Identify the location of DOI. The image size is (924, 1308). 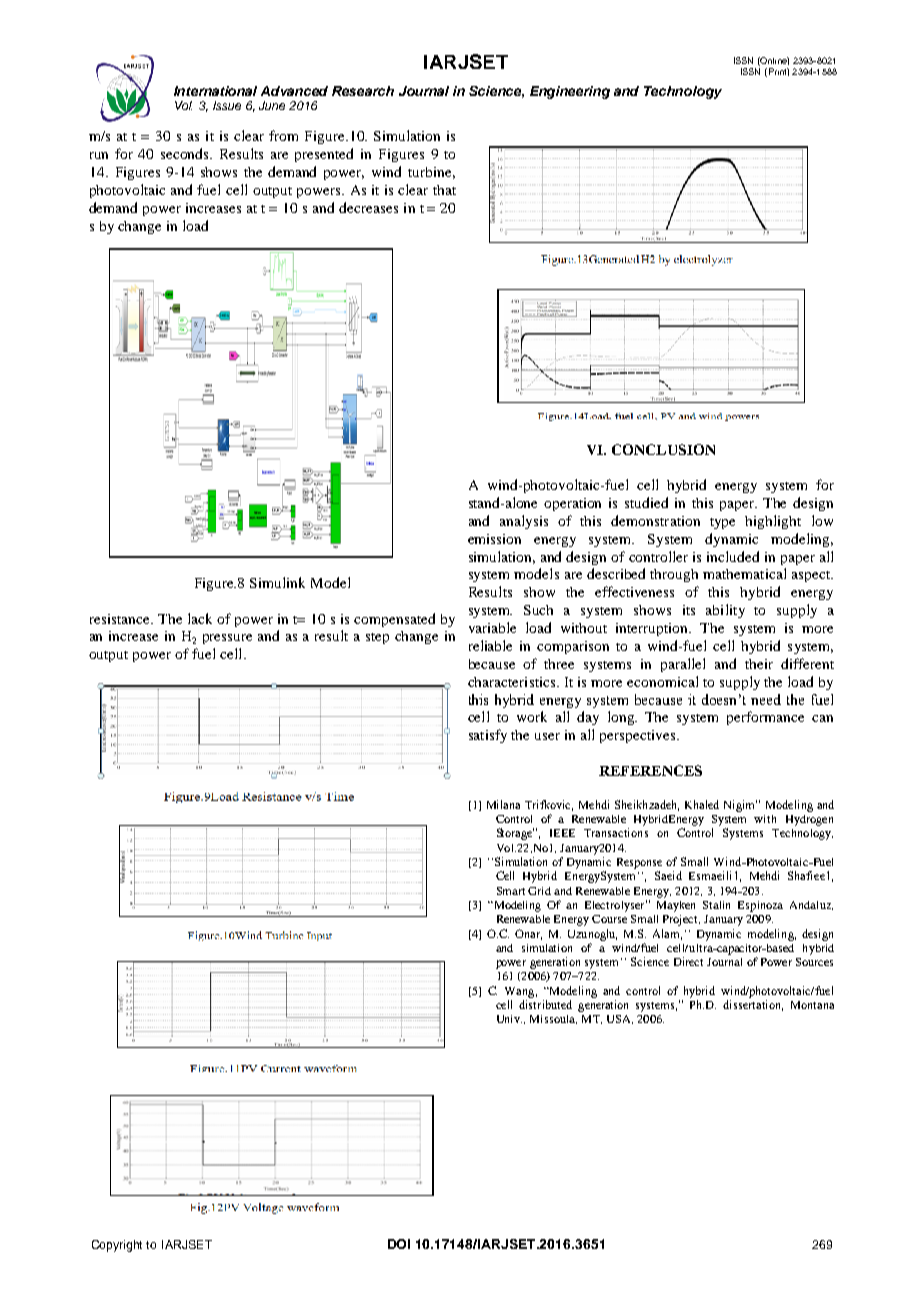
(399, 1244).
